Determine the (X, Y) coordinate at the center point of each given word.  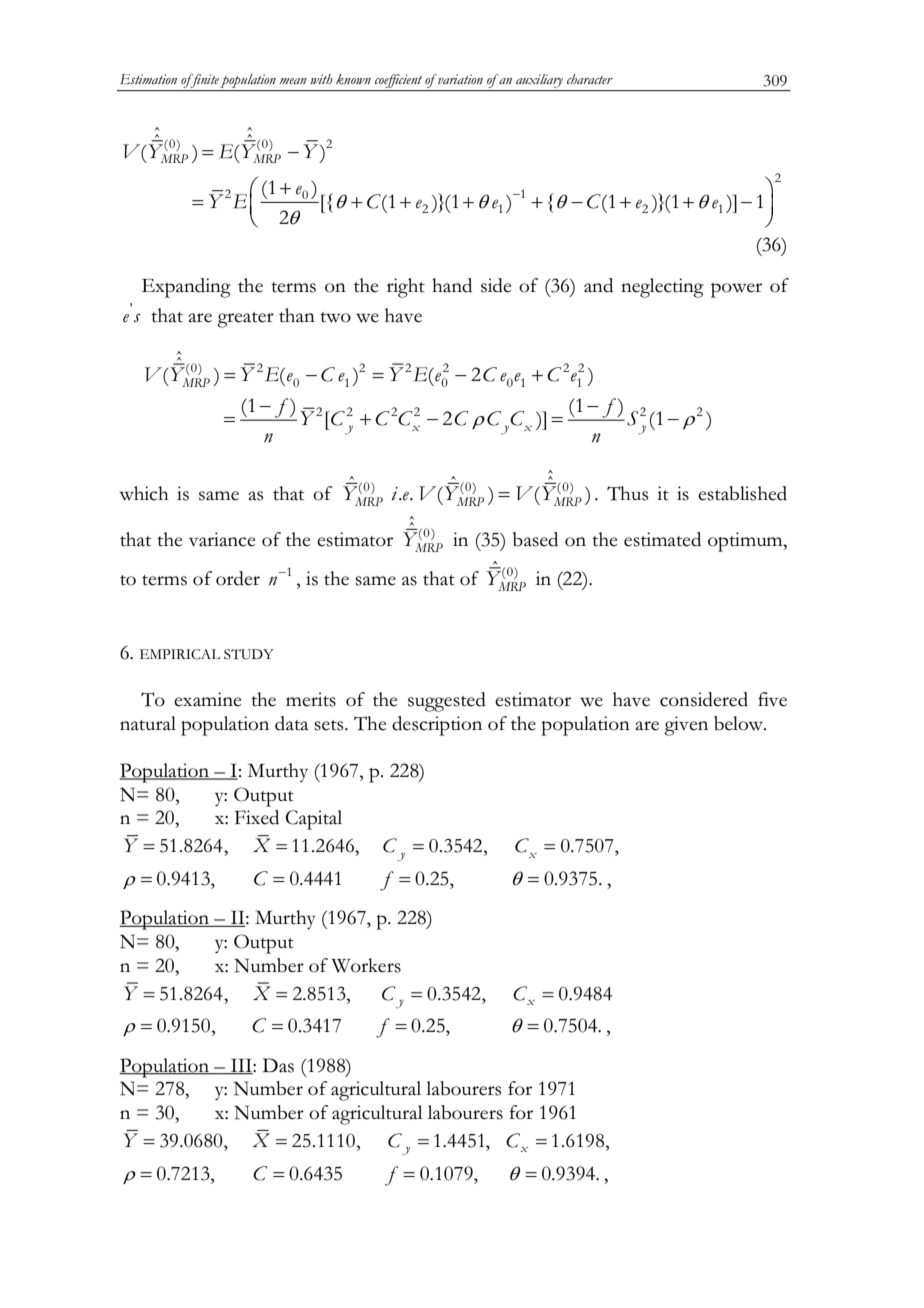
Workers (366, 965)
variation (459, 79)
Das (278, 1065)
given (686, 726)
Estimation (148, 79)
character (590, 79)
